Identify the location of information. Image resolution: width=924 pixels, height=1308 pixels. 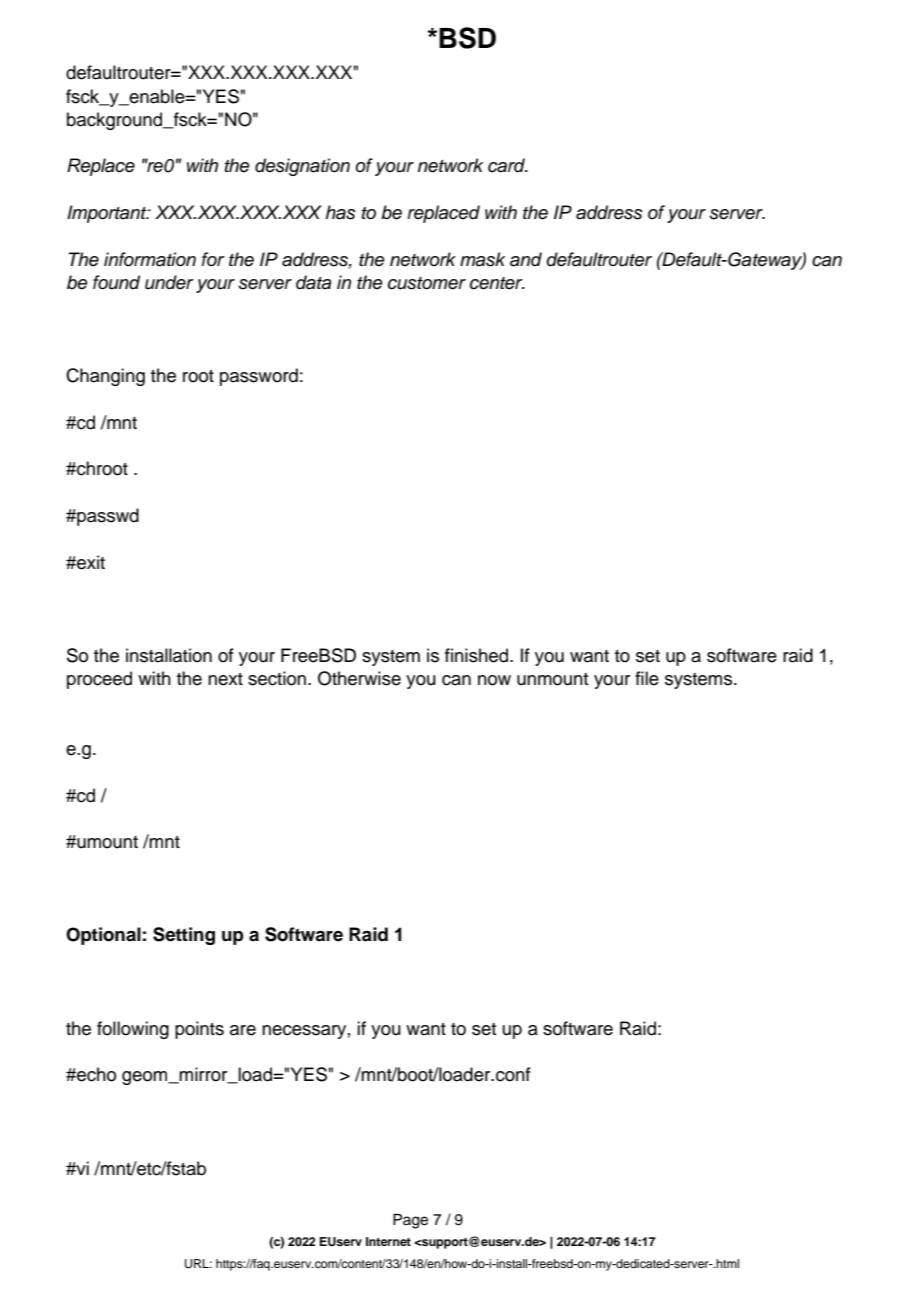
(150, 259).
